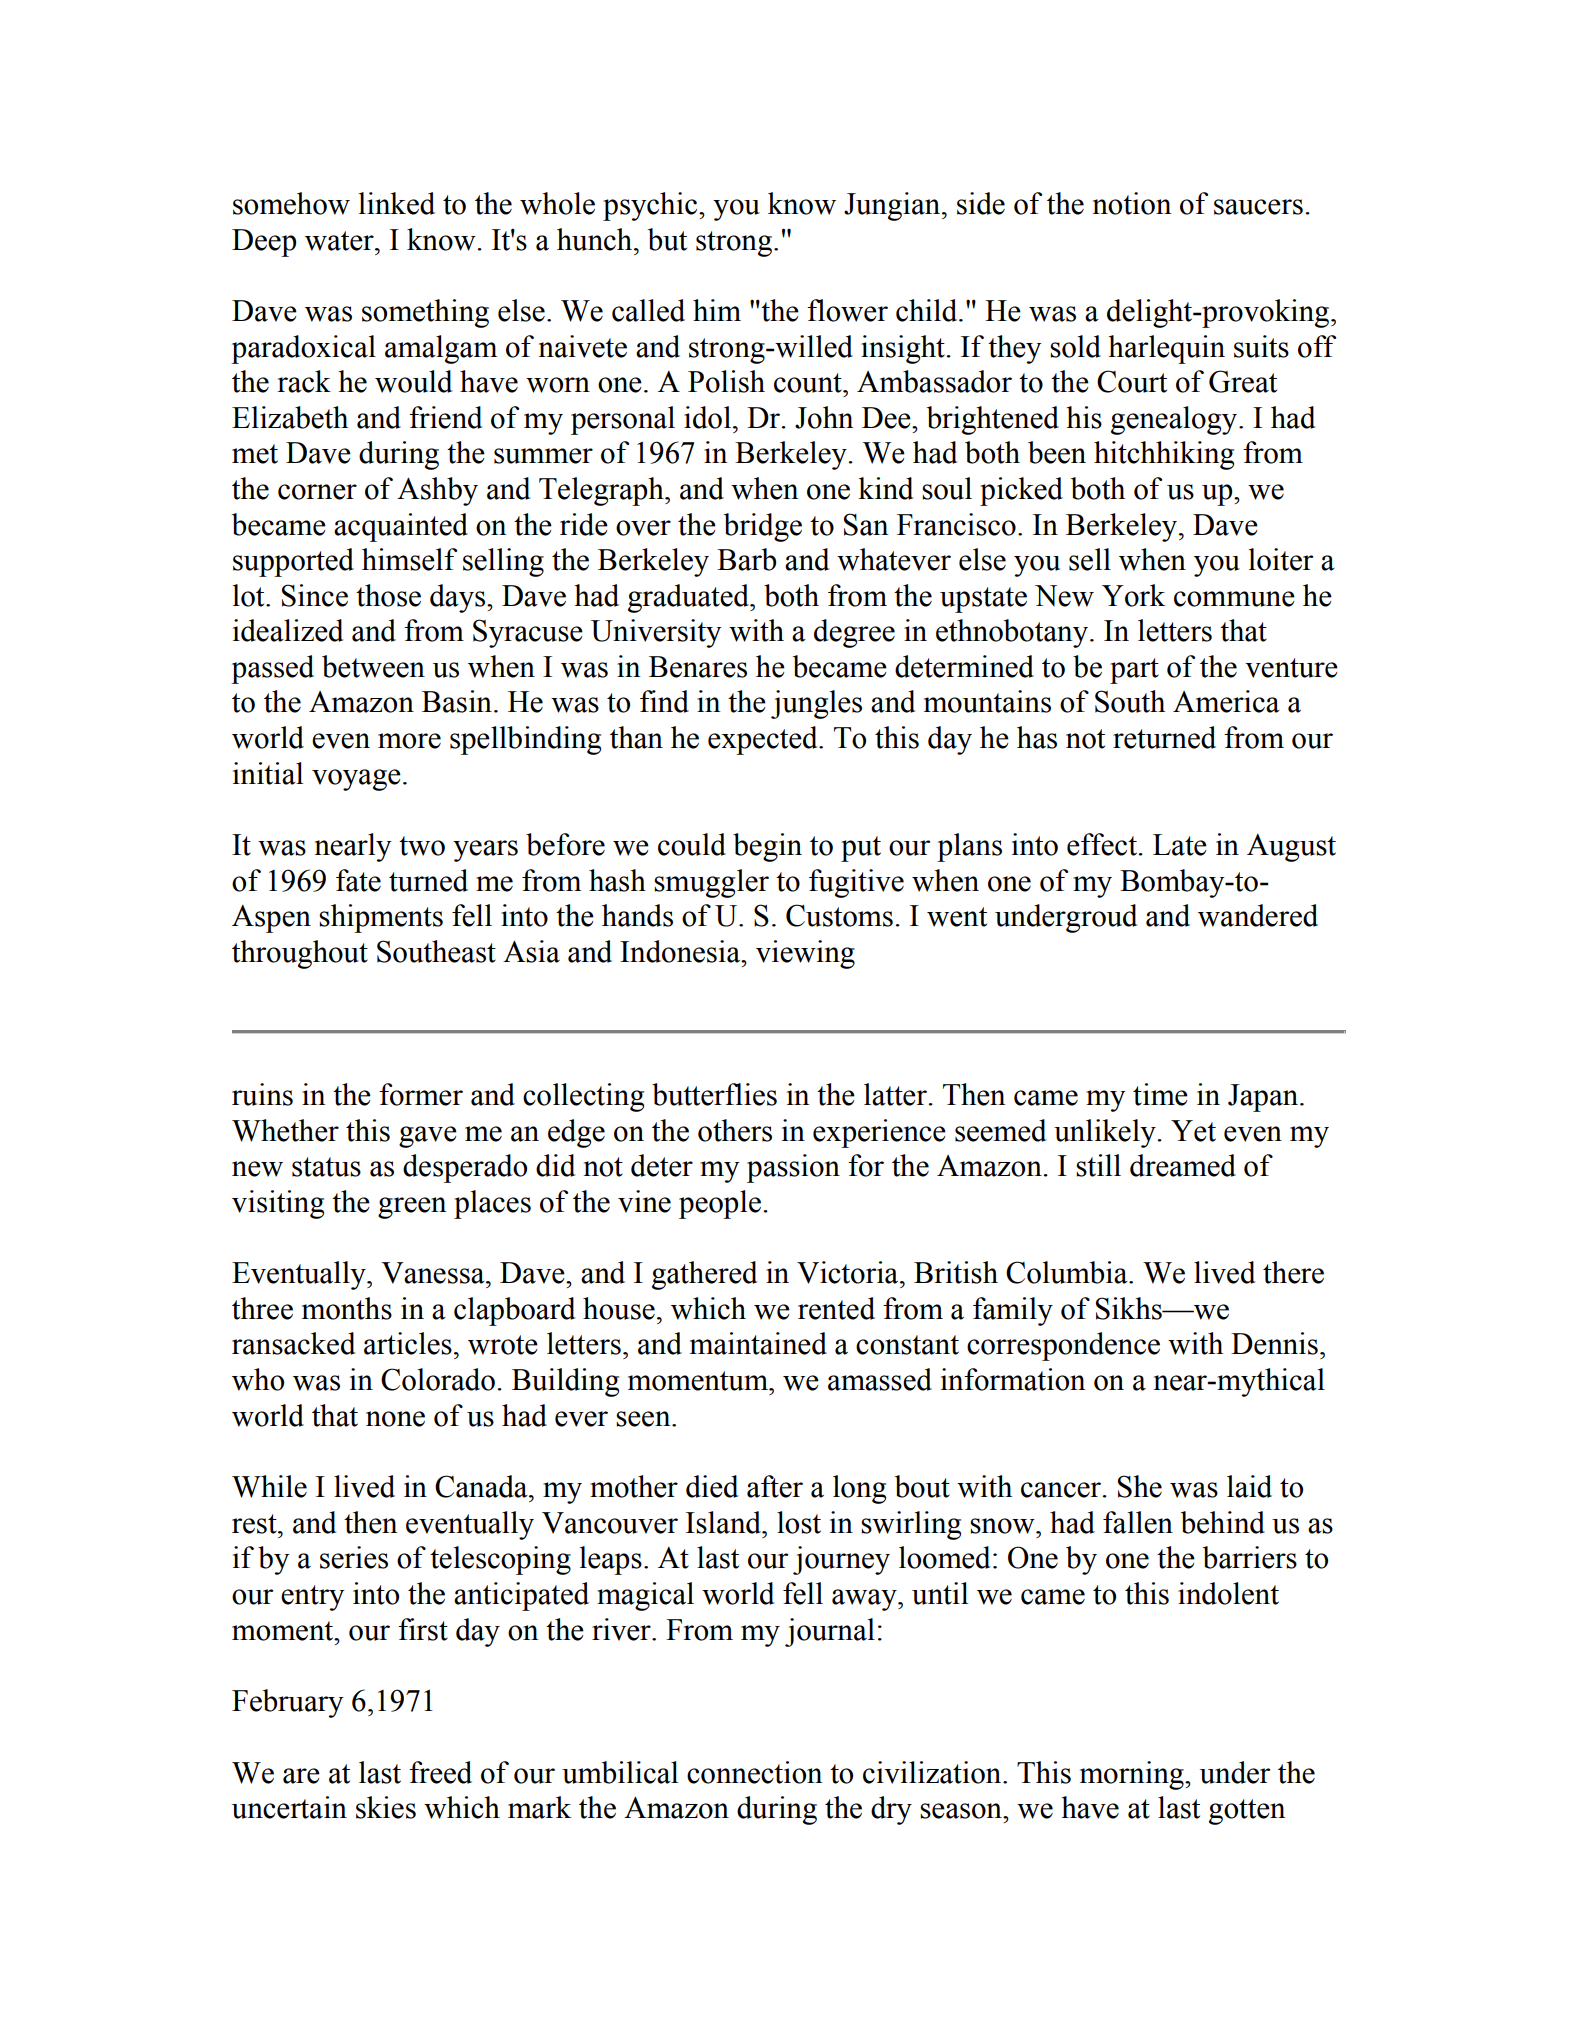  What do you see at coordinates (754, 1772) in the screenshot?
I see `connection` at bounding box center [754, 1772].
